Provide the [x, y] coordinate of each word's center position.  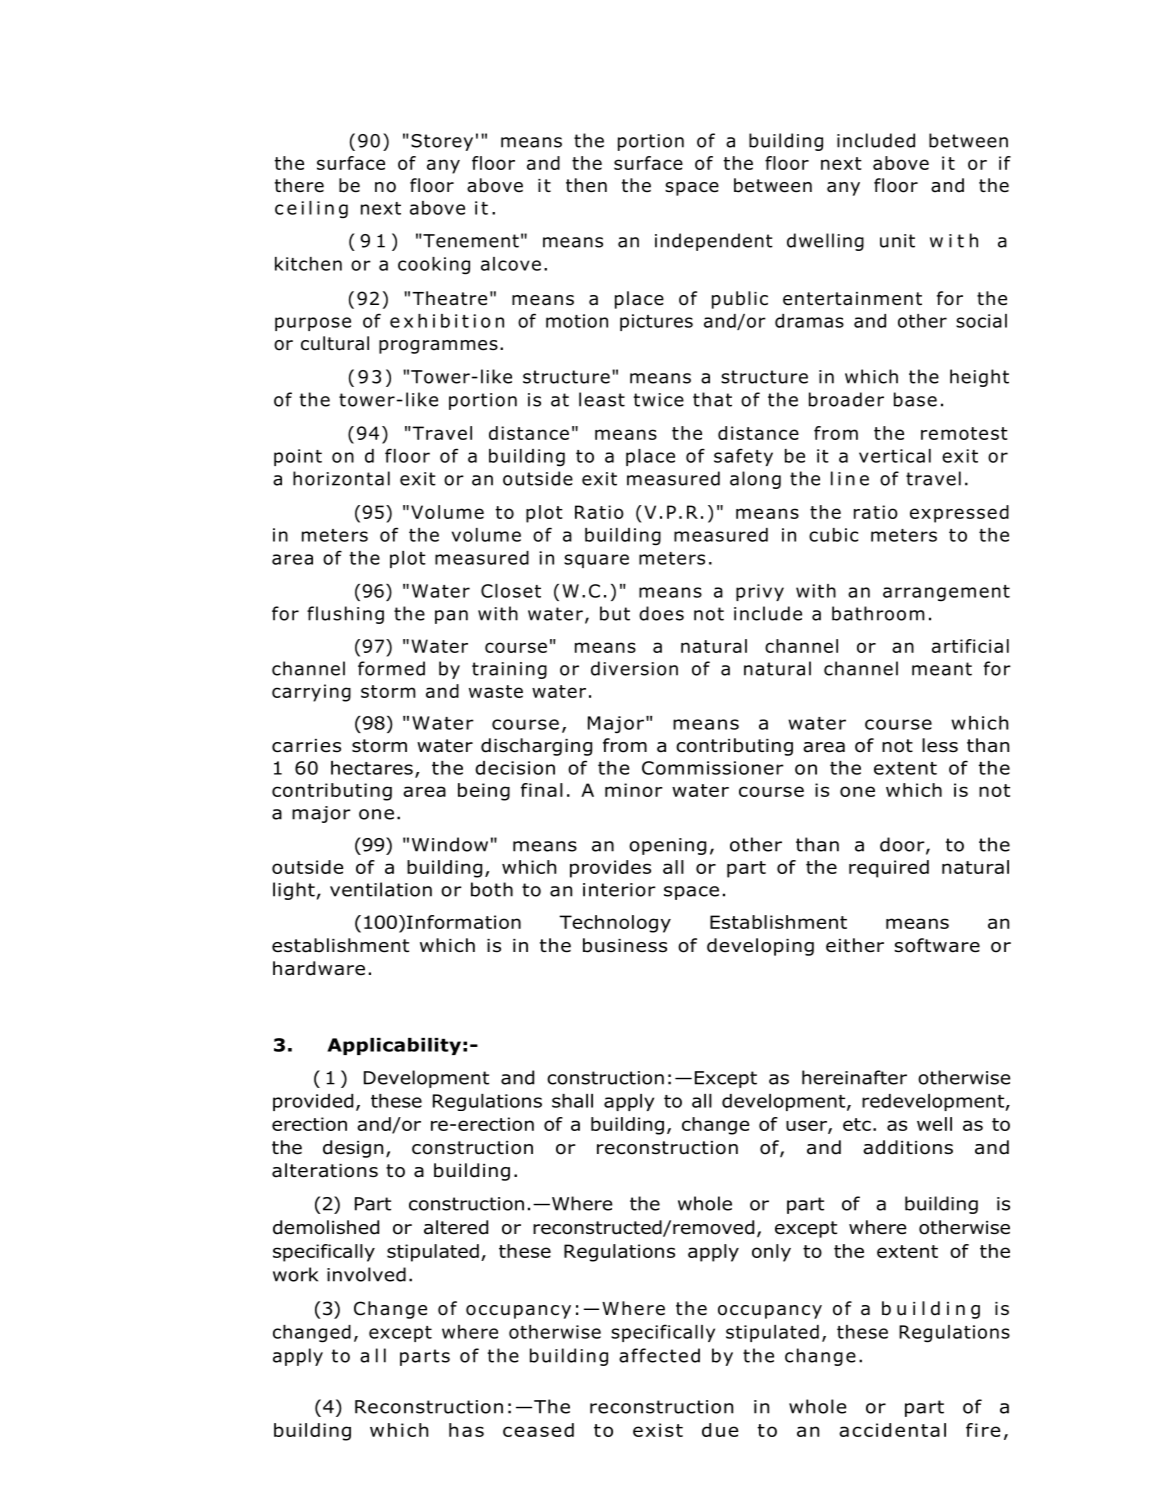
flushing [345, 615]
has [466, 1430]
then [586, 185]
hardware [319, 968]
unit [897, 241]
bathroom [878, 613]
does [661, 613]
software [937, 945]
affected [659, 1355]
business [625, 945]
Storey [442, 142]
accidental [892, 1430]
